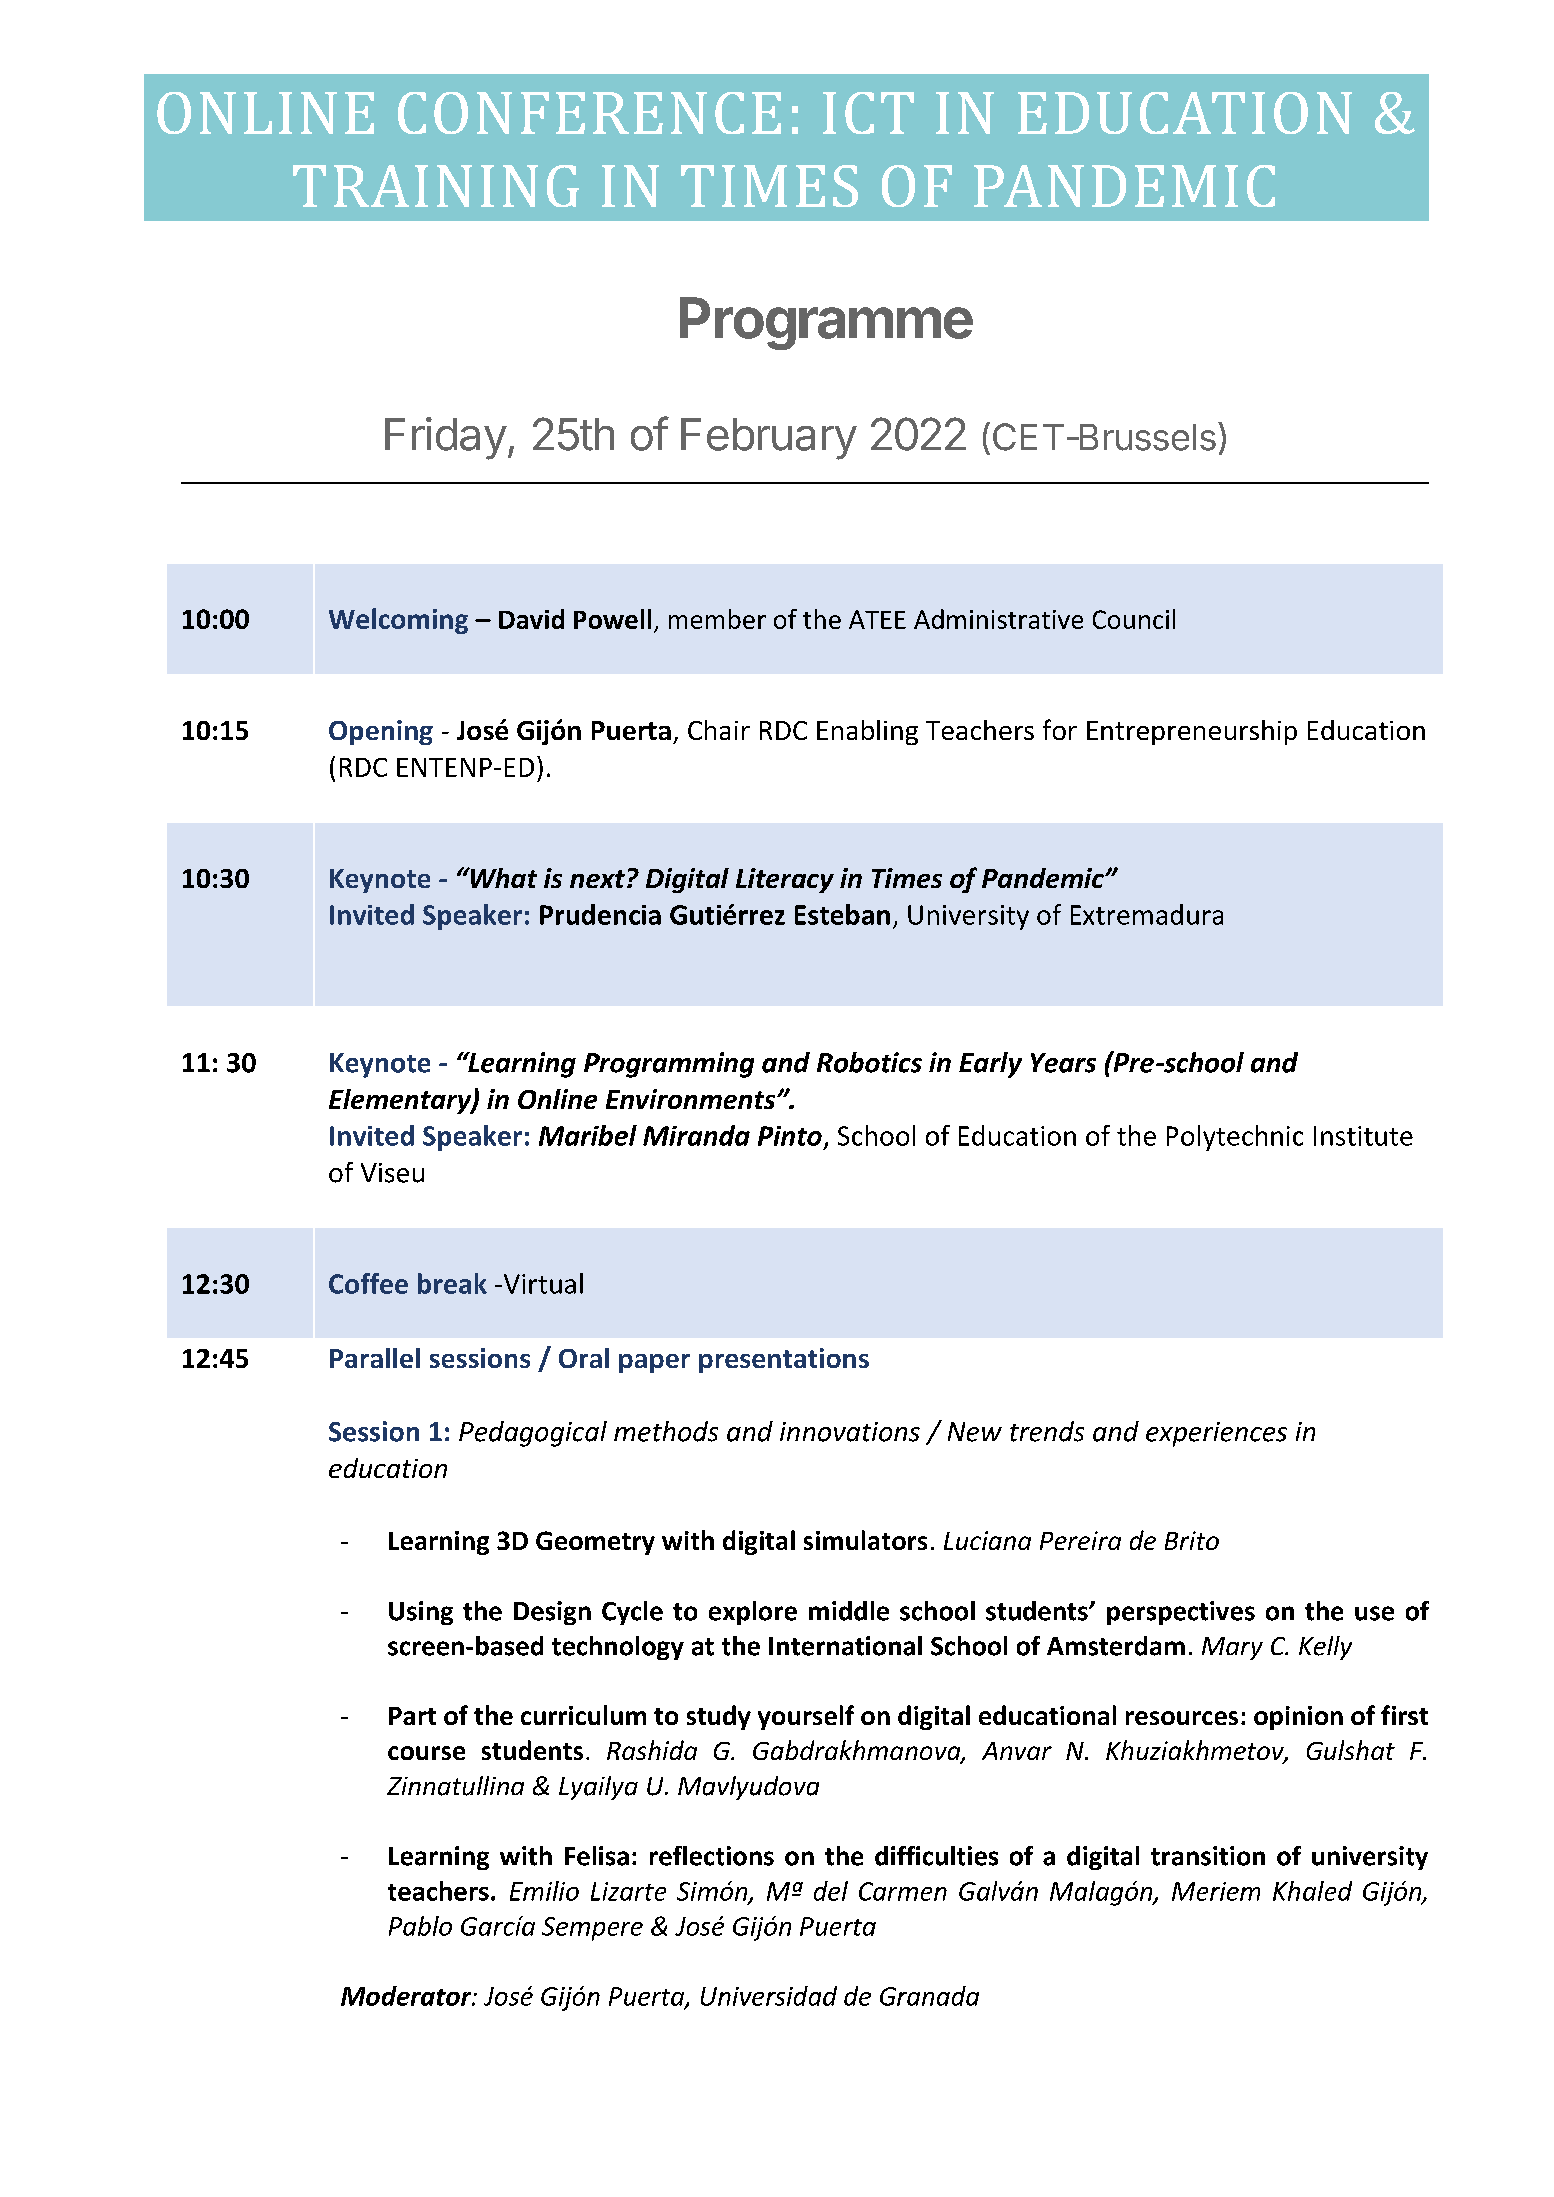 The width and height of the document is (1554, 2197). Describe the element at coordinates (869, 1062) in the document. I see `Robotics` at that location.
